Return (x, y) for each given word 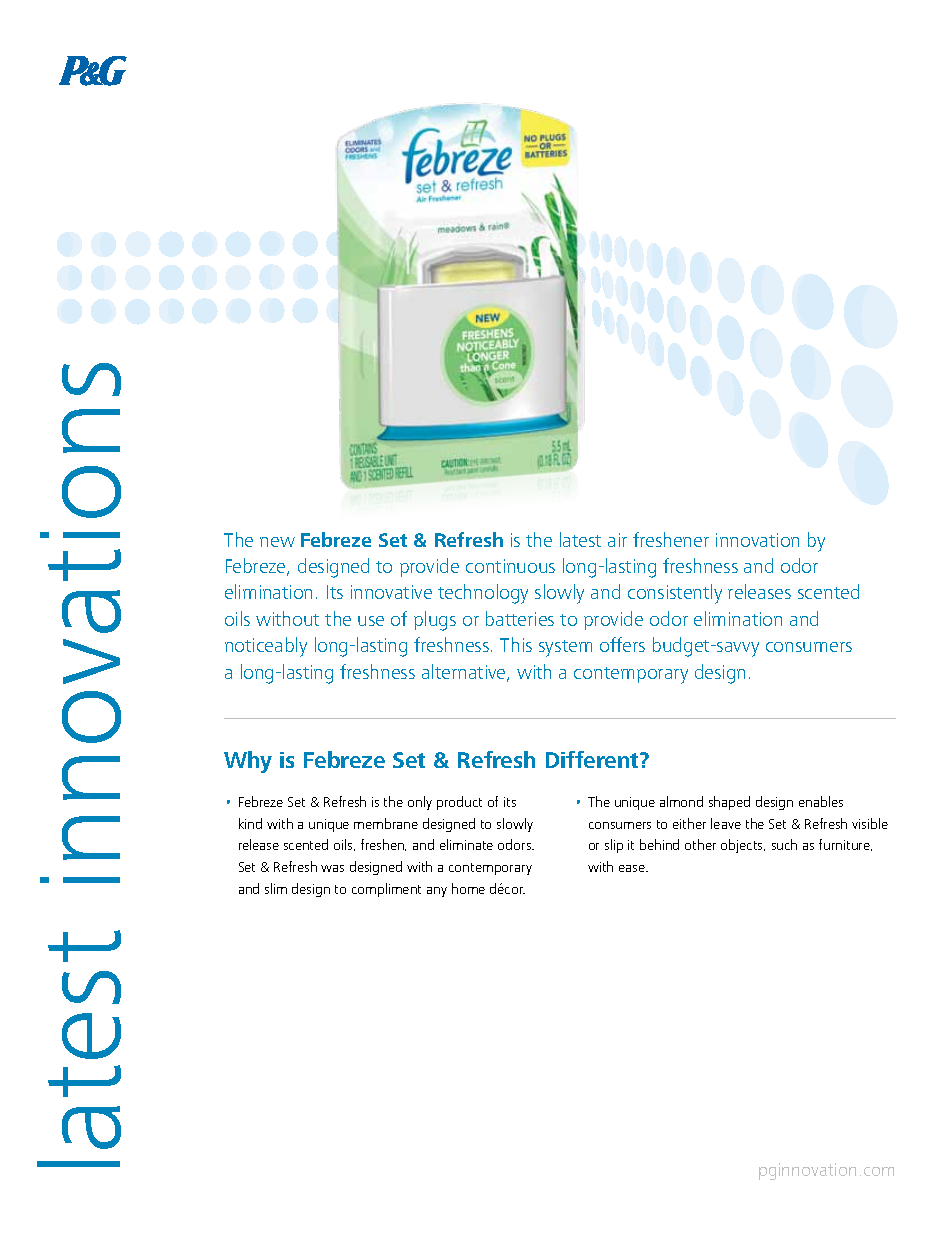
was (332, 868)
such (784, 844)
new (277, 542)
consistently (675, 594)
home (468, 888)
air (617, 540)
